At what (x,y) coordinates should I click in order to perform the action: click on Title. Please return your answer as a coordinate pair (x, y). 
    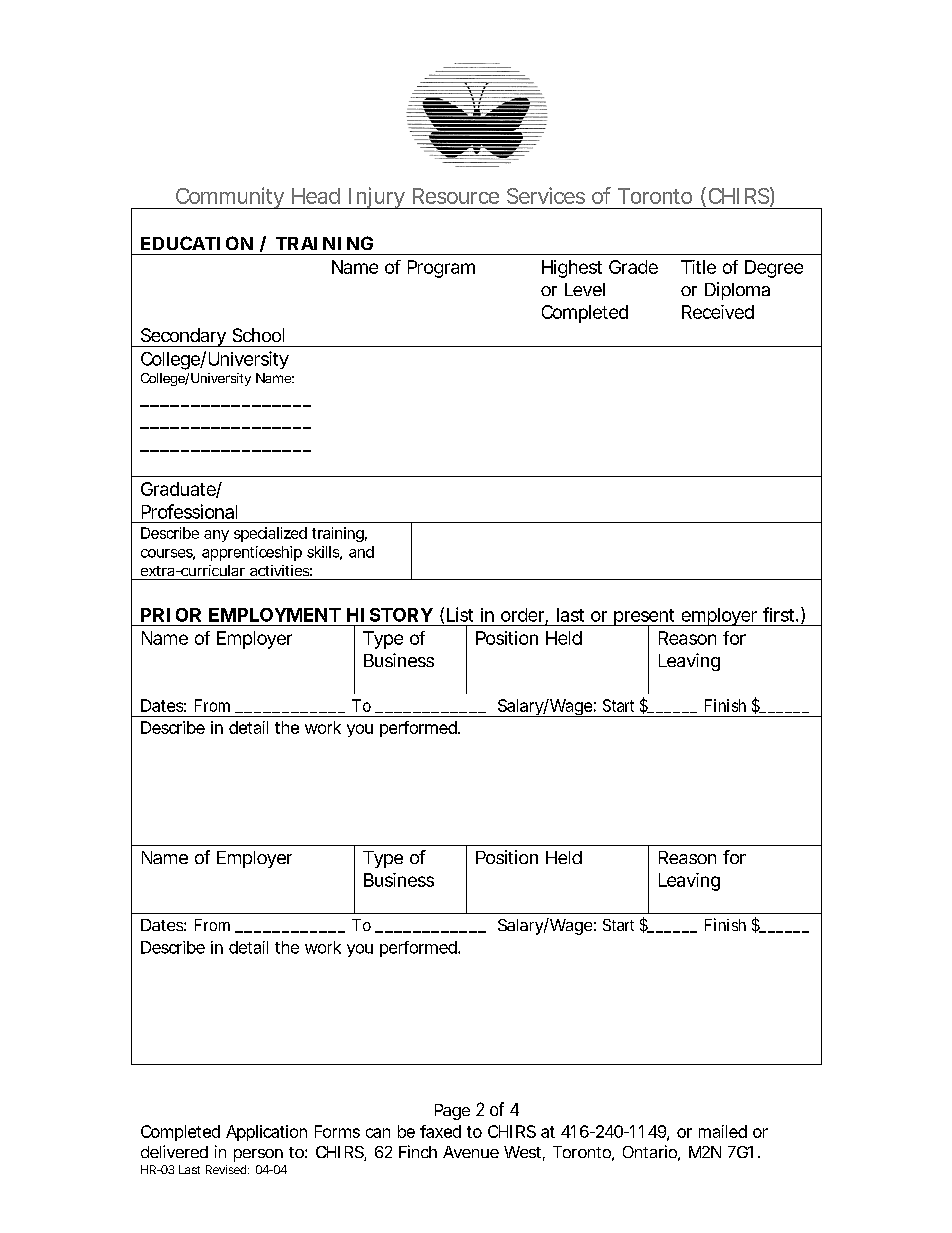
    Looking at the image, I should click on (698, 267).
